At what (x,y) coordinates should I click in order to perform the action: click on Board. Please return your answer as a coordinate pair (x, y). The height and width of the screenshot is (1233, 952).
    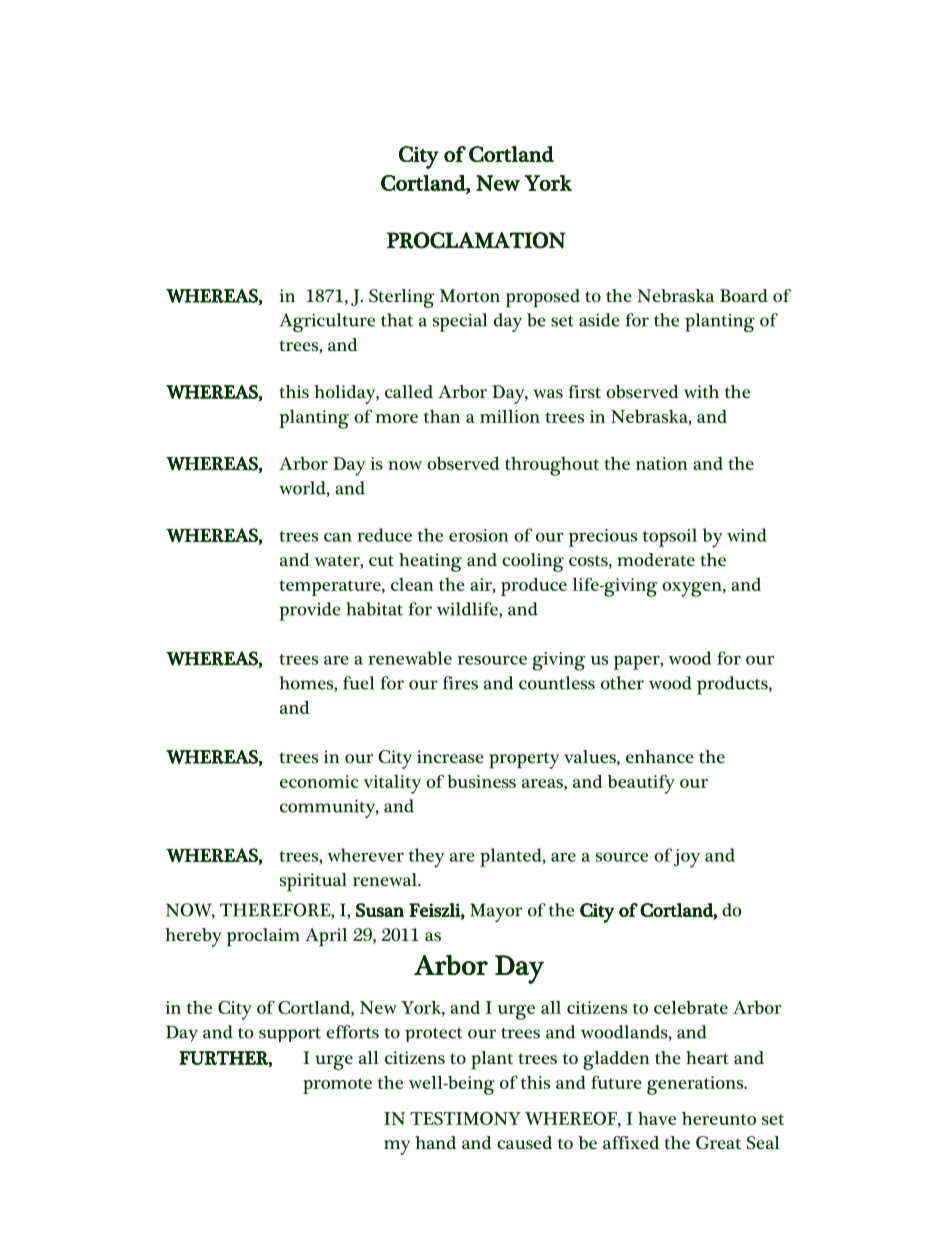
    Looking at the image, I should click on (744, 295).
